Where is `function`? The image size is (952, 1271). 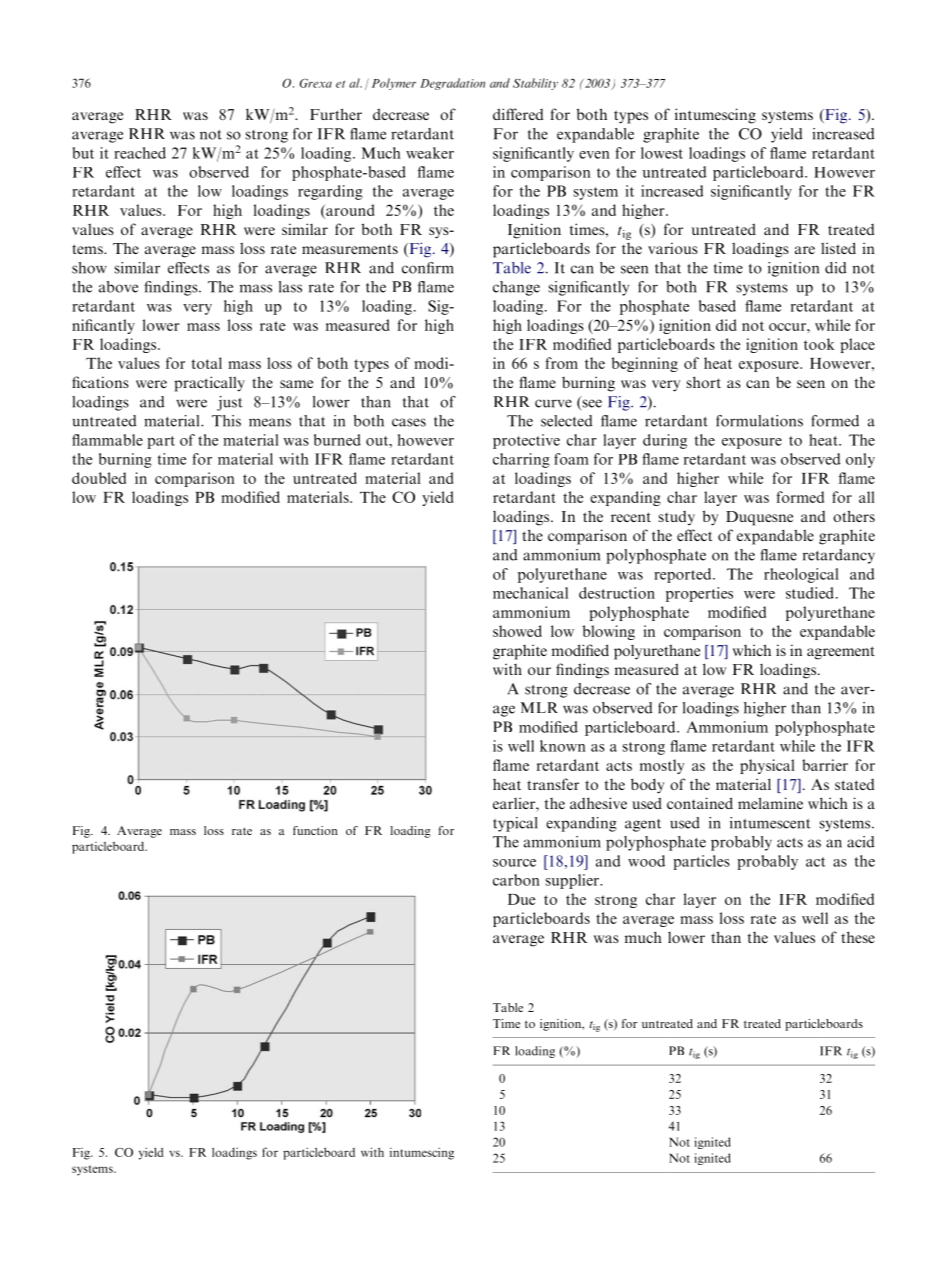
function is located at coordinates (315, 830).
